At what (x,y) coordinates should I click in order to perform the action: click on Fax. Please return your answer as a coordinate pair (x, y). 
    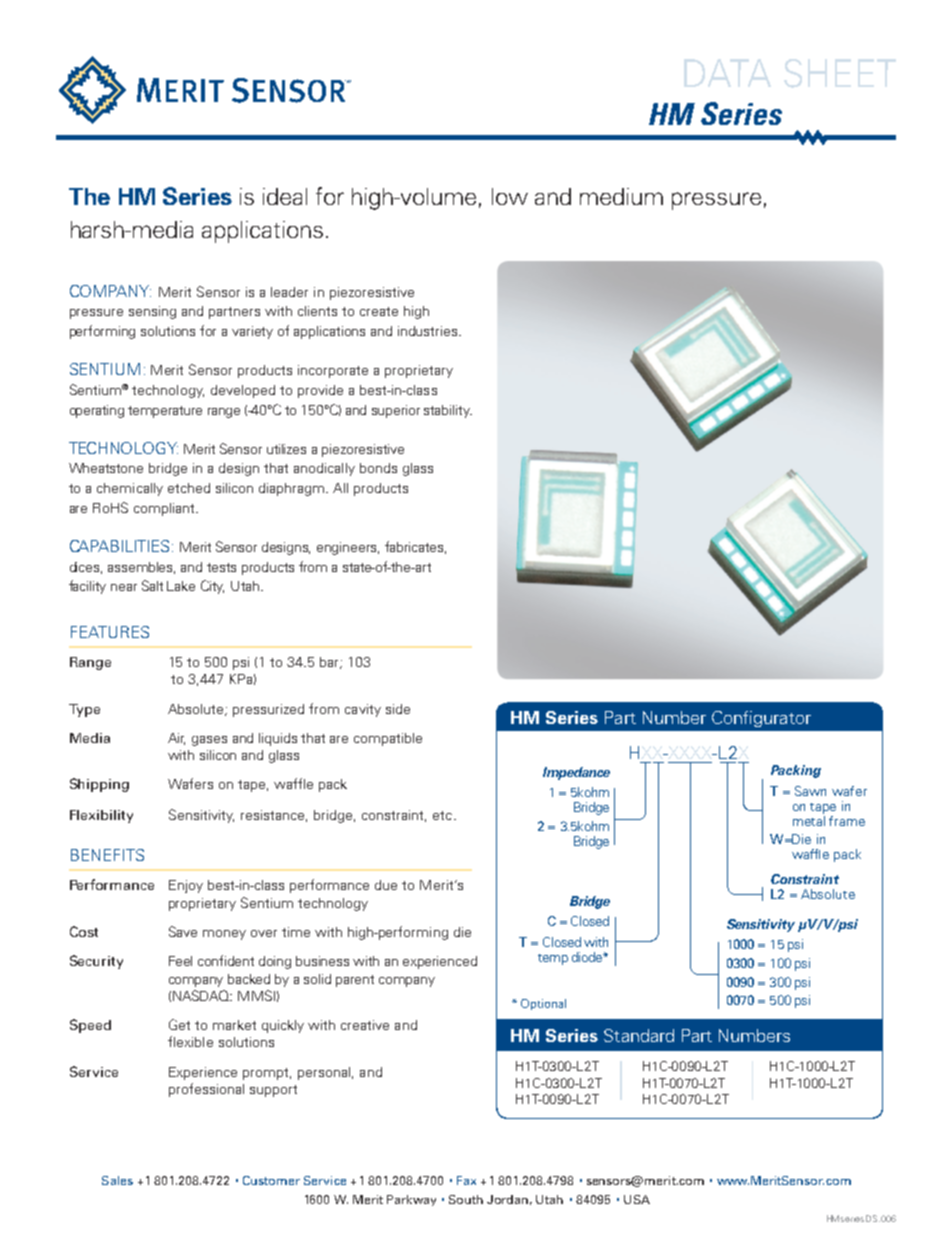
    Looking at the image, I should click on (466, 1180).
